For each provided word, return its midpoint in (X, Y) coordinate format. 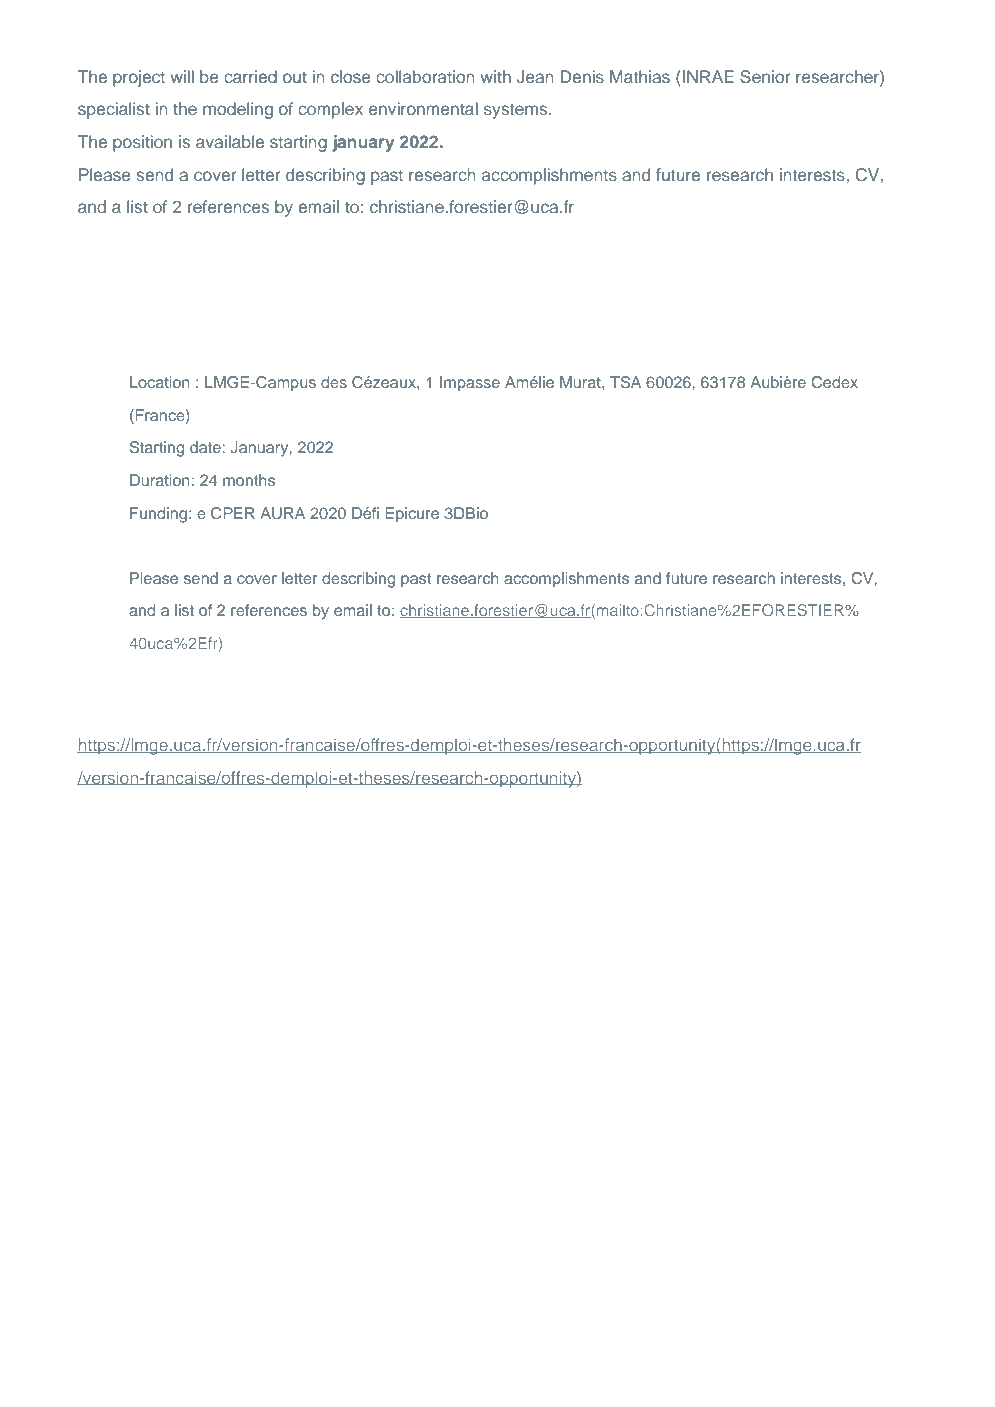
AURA (282, 513)
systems (517, 111)
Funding (160, 515)
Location (160, 382)
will (182, 76)
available (230, 141)
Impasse (470, 384)
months (249, 480)
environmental (423, 108)
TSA (625, 382)
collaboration (425, 76)
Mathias (640, 76)
